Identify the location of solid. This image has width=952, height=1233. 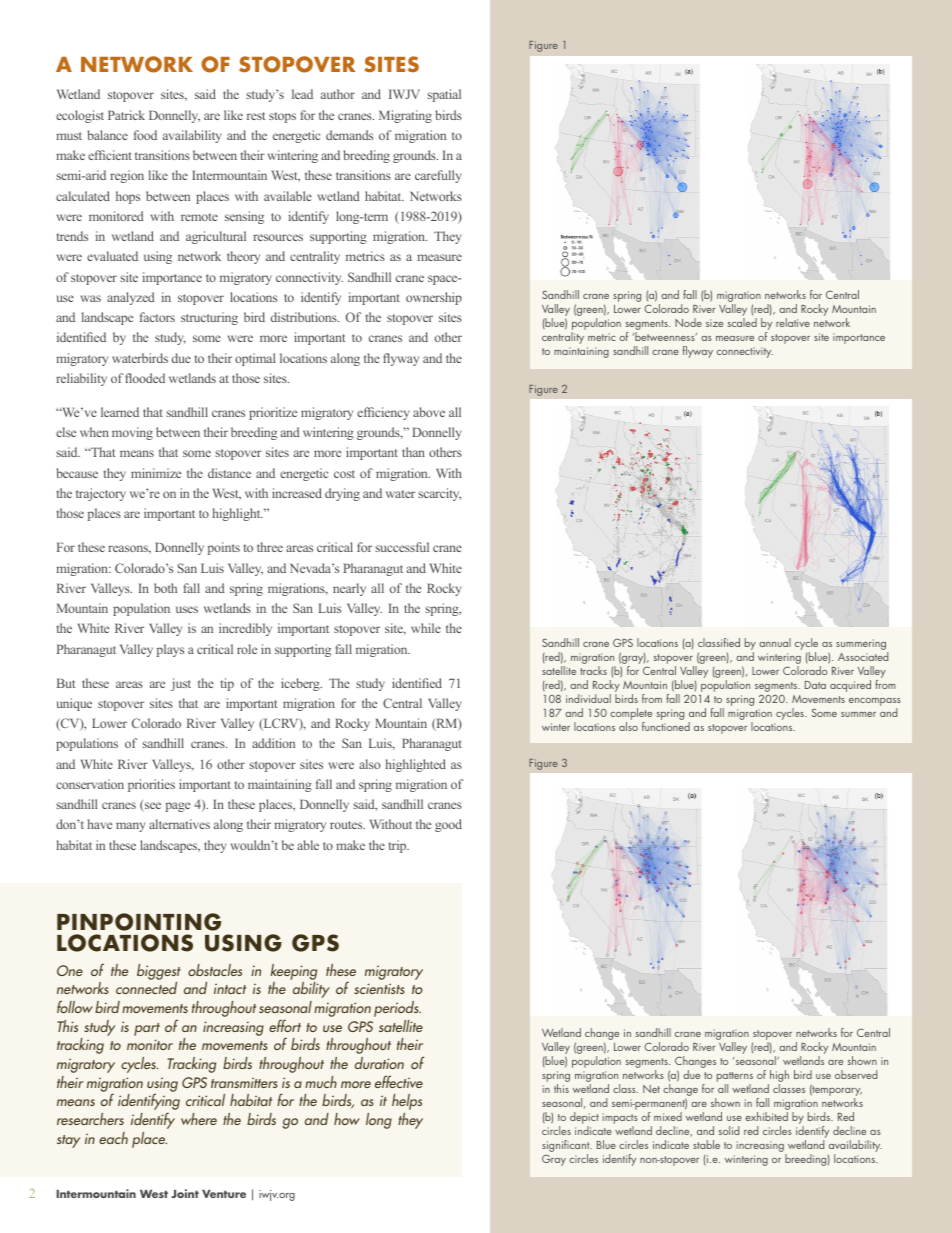
(729, 1130).
